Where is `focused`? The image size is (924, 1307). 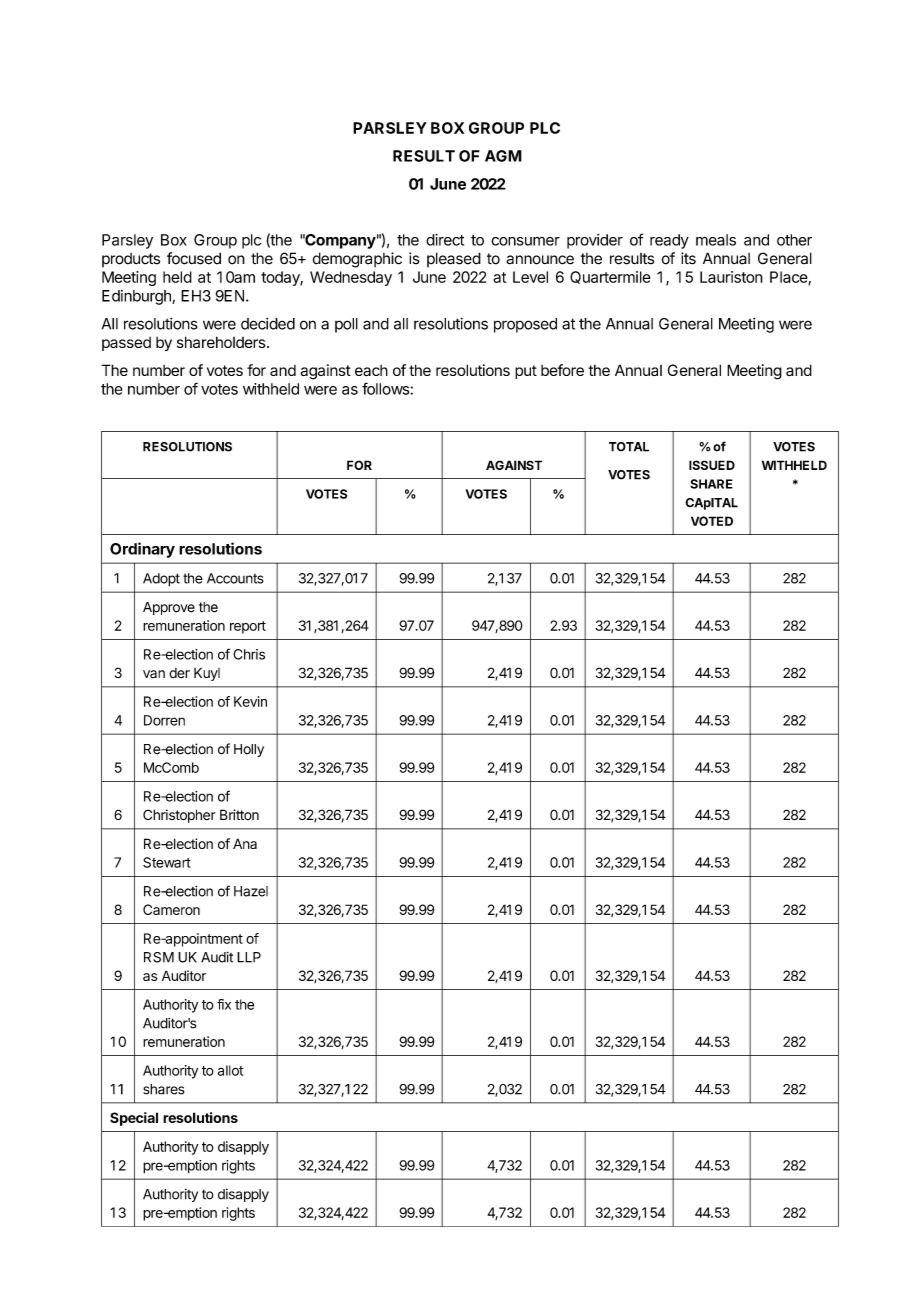
focused is located at coordinates (194, 258).
